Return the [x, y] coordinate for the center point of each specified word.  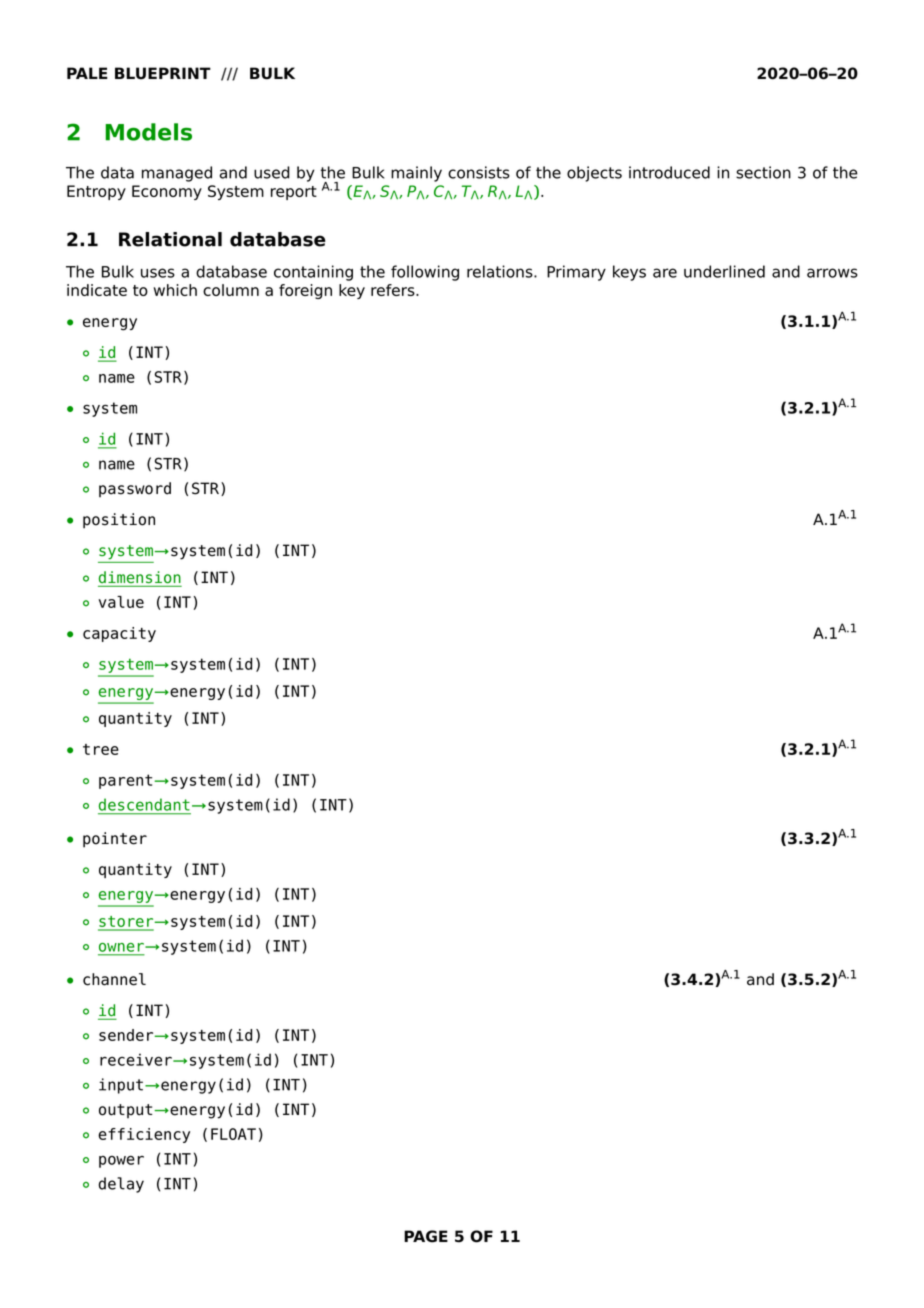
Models [148, 132]
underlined [724, 271]
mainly [416, 174]
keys [629, 273]
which [175, 290]
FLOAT [233, 1134]
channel [114, 979]
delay [121, 1185]
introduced [669, 172]
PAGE [426, 1236]
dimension [140, 577]
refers [394, 290]
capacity [119, 634]
